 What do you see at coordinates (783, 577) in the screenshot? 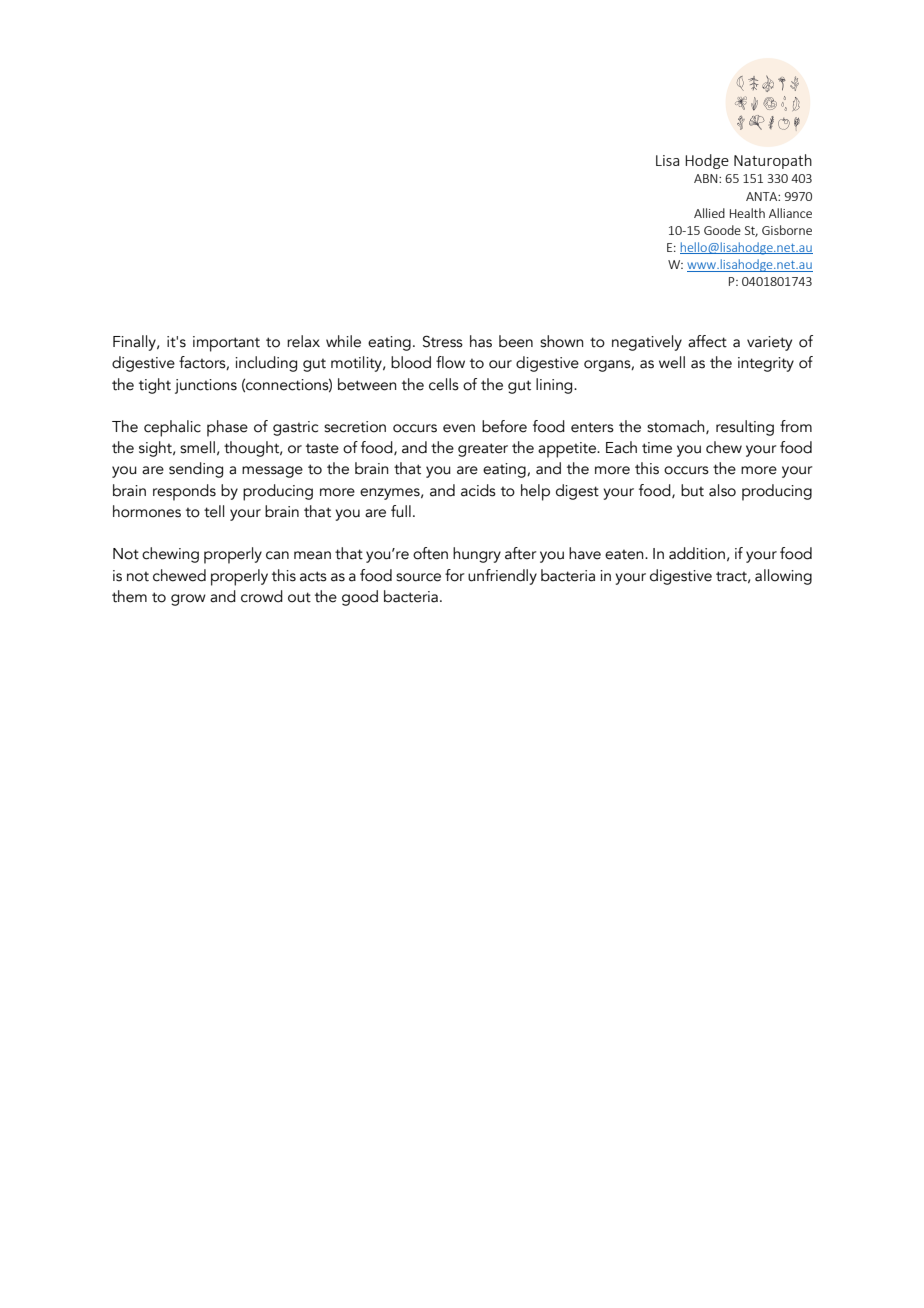
I see `allowing` at bounding box center [783, 577].
